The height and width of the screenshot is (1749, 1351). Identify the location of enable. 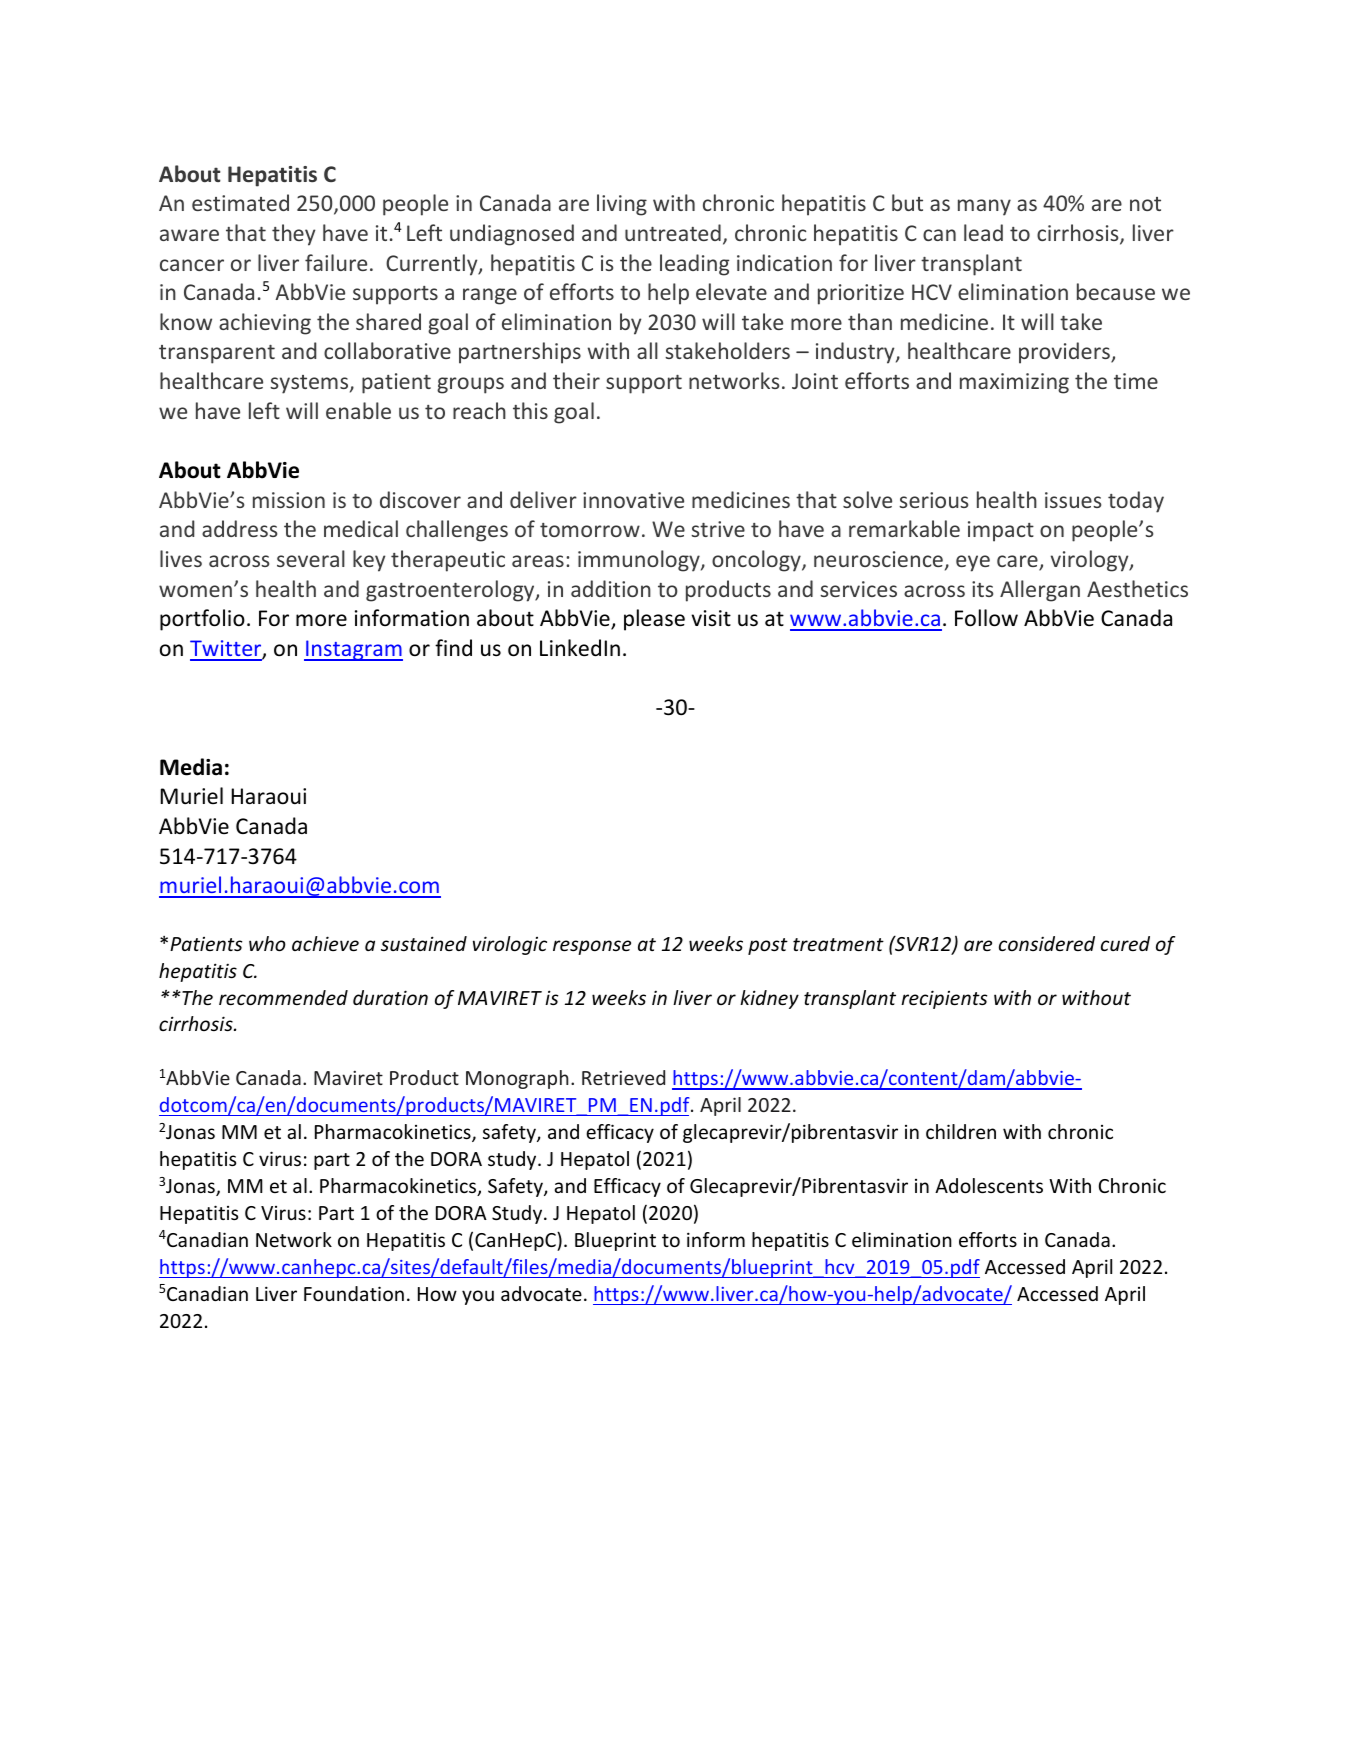
(358, 410).
